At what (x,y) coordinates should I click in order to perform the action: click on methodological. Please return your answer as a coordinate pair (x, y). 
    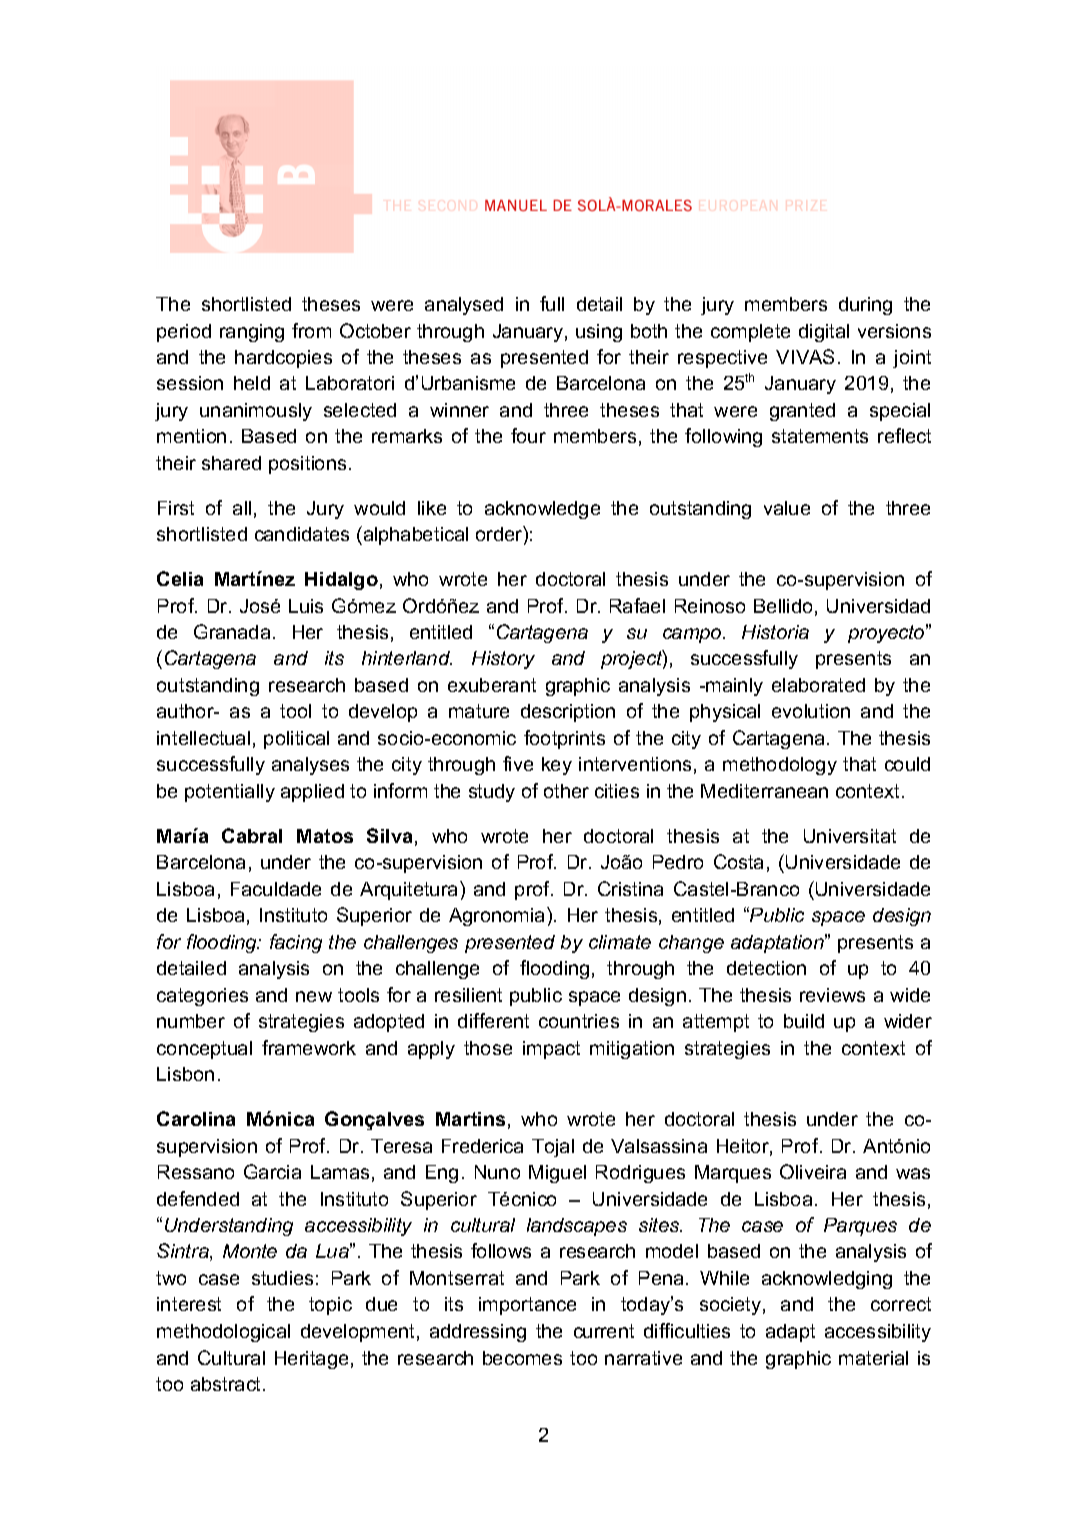
    Looking at the image, I should click on (223, 1333).
